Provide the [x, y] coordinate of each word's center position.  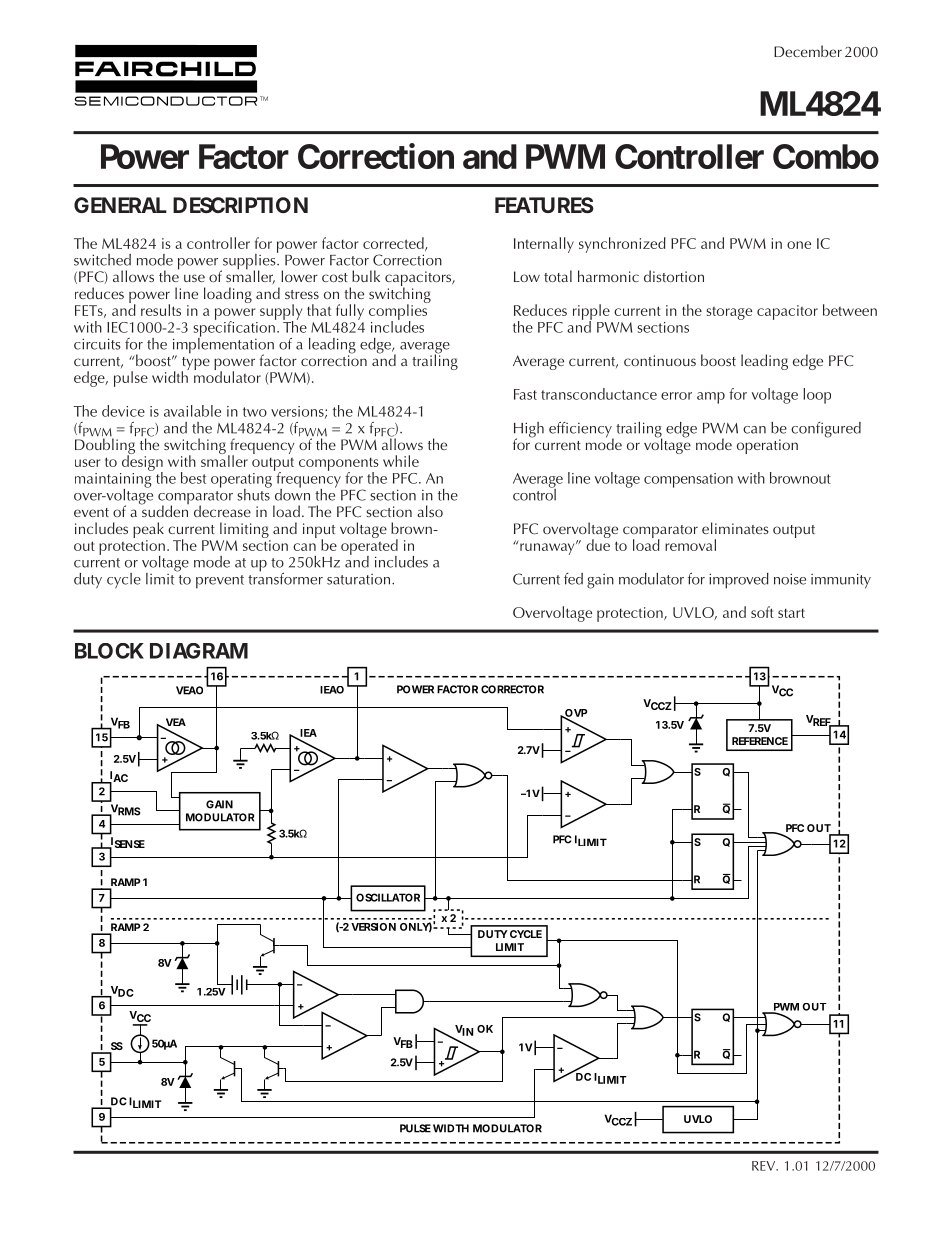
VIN [463, 1031]
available [192, 411]
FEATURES [544, 205]
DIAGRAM [199, 651]
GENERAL [120, 205]
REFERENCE [760, 741]
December [808, 51]
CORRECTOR [512, 689]
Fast [525, 394]
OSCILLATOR [388, 897]
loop [817, 396]
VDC [121, 992]
